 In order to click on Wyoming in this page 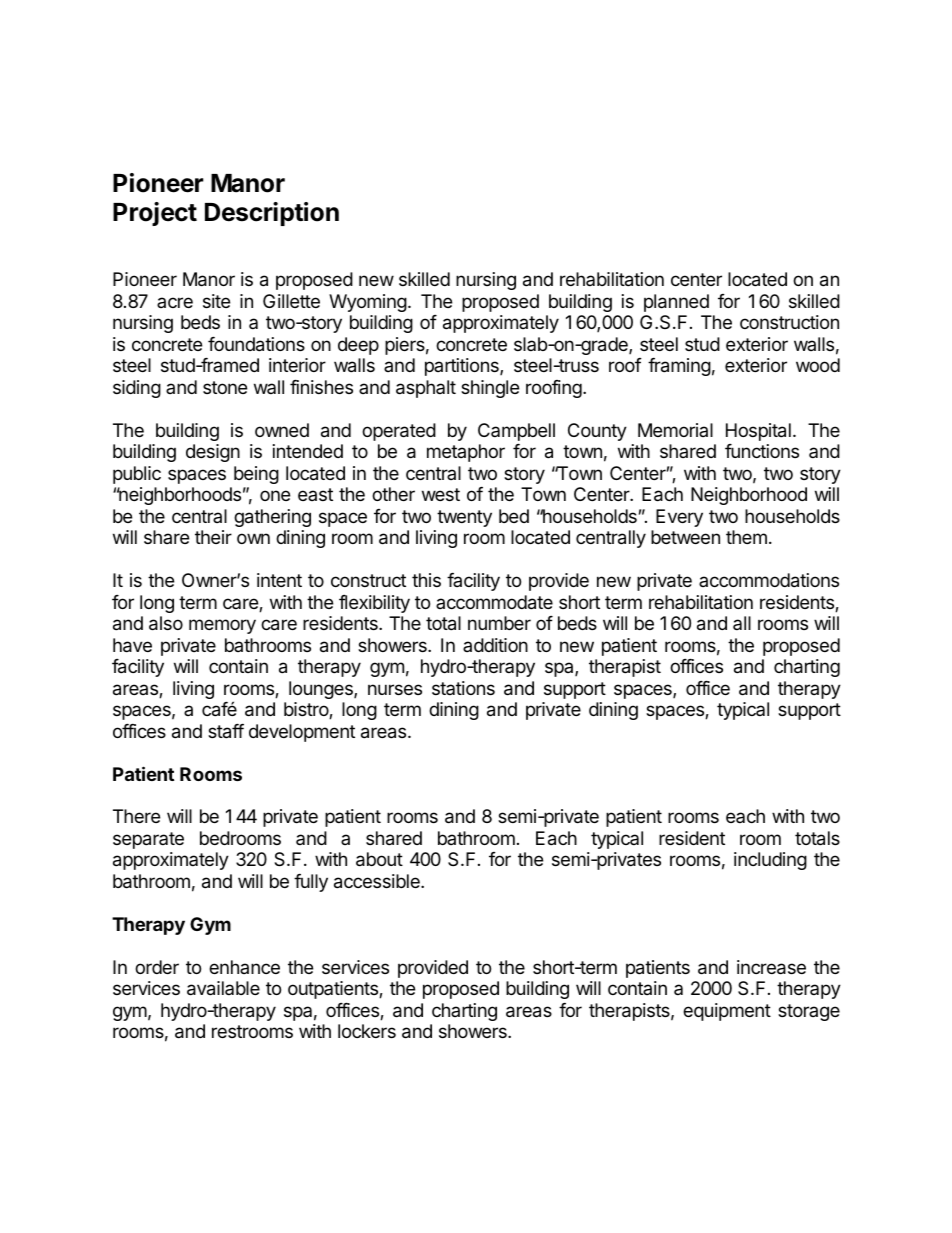, I will do `click(368, 303)`.
